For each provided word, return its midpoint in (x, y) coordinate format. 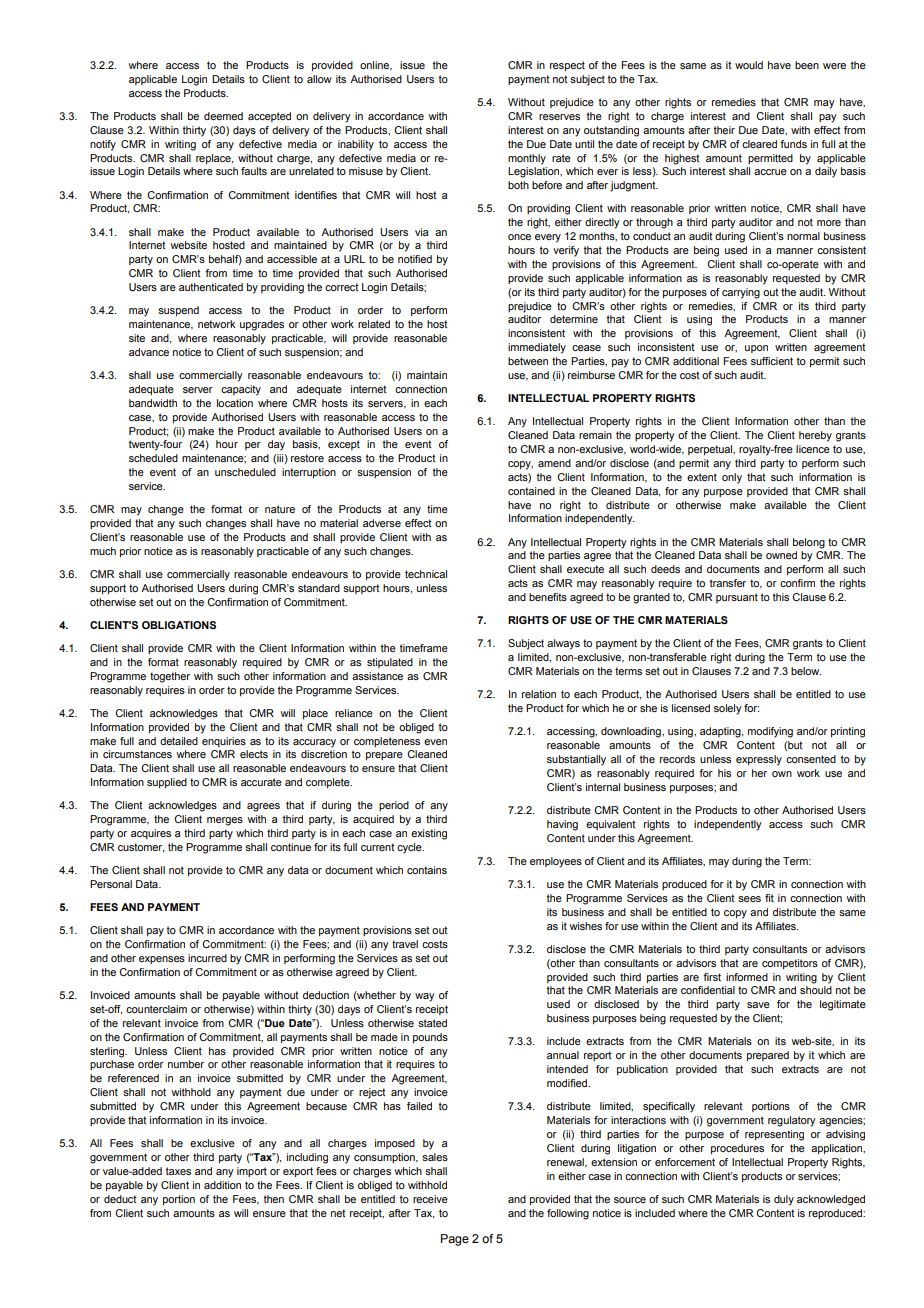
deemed (223, 116)
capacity (241, 390)
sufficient (772, 361)
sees (749, 899)
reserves (559, 117)
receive (430, 1199)
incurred (207, 958)
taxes (178, 1171)
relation (539, 694)
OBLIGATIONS (179, 625)
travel (405, 944)
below (806, 671)
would (749, 65)
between (528, 361)
